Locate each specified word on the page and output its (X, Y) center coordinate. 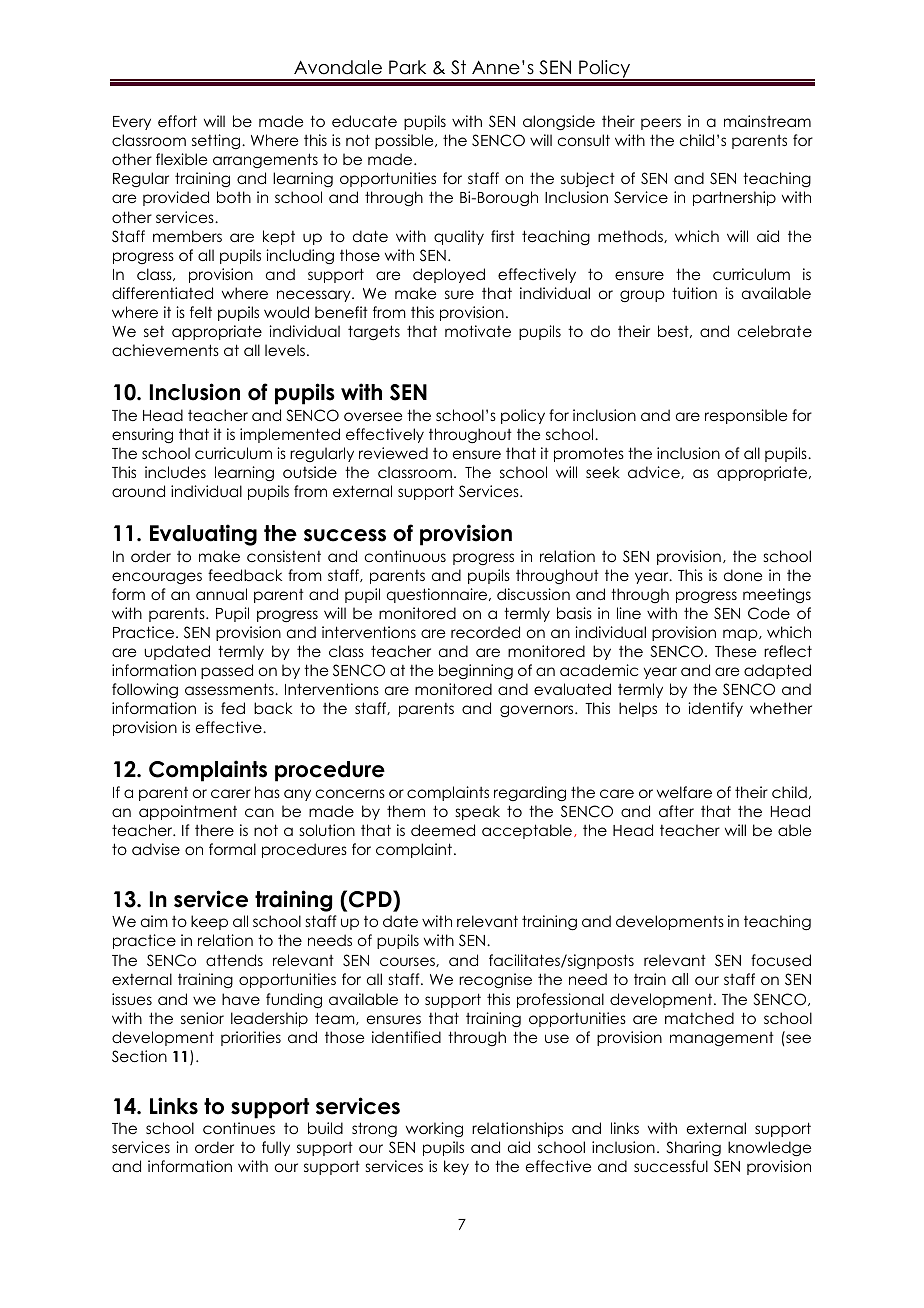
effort (177, 121)
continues (239, 1128)
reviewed (393, 453)
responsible (746, 416)
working (434, 1129)
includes (175, 472)
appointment (188, 812)
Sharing (694, 1149)
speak (478, 812)
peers (661, 124)
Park (407, 67)
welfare (684, 792)
